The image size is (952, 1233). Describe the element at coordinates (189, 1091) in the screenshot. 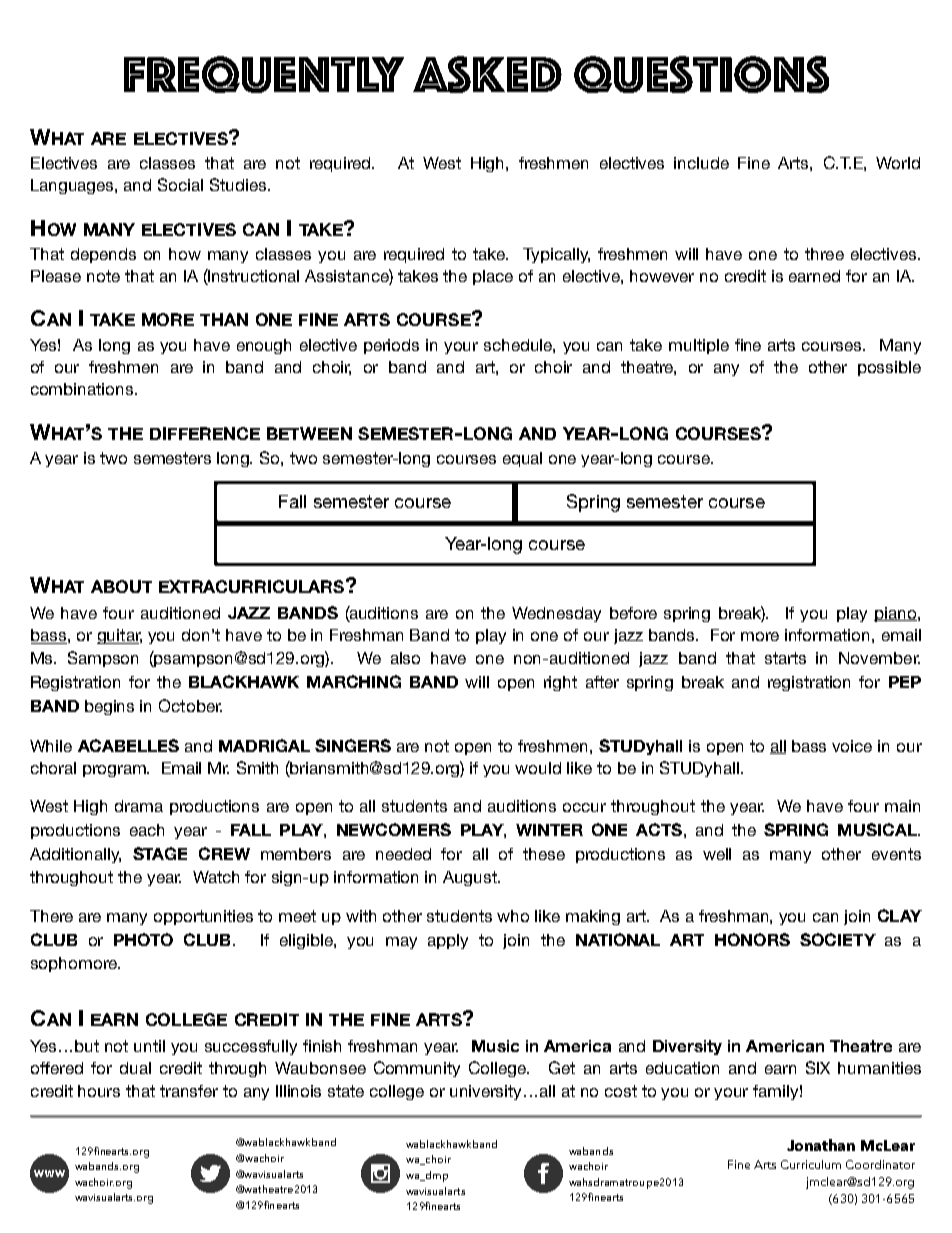

I see `transfer` at that location.
